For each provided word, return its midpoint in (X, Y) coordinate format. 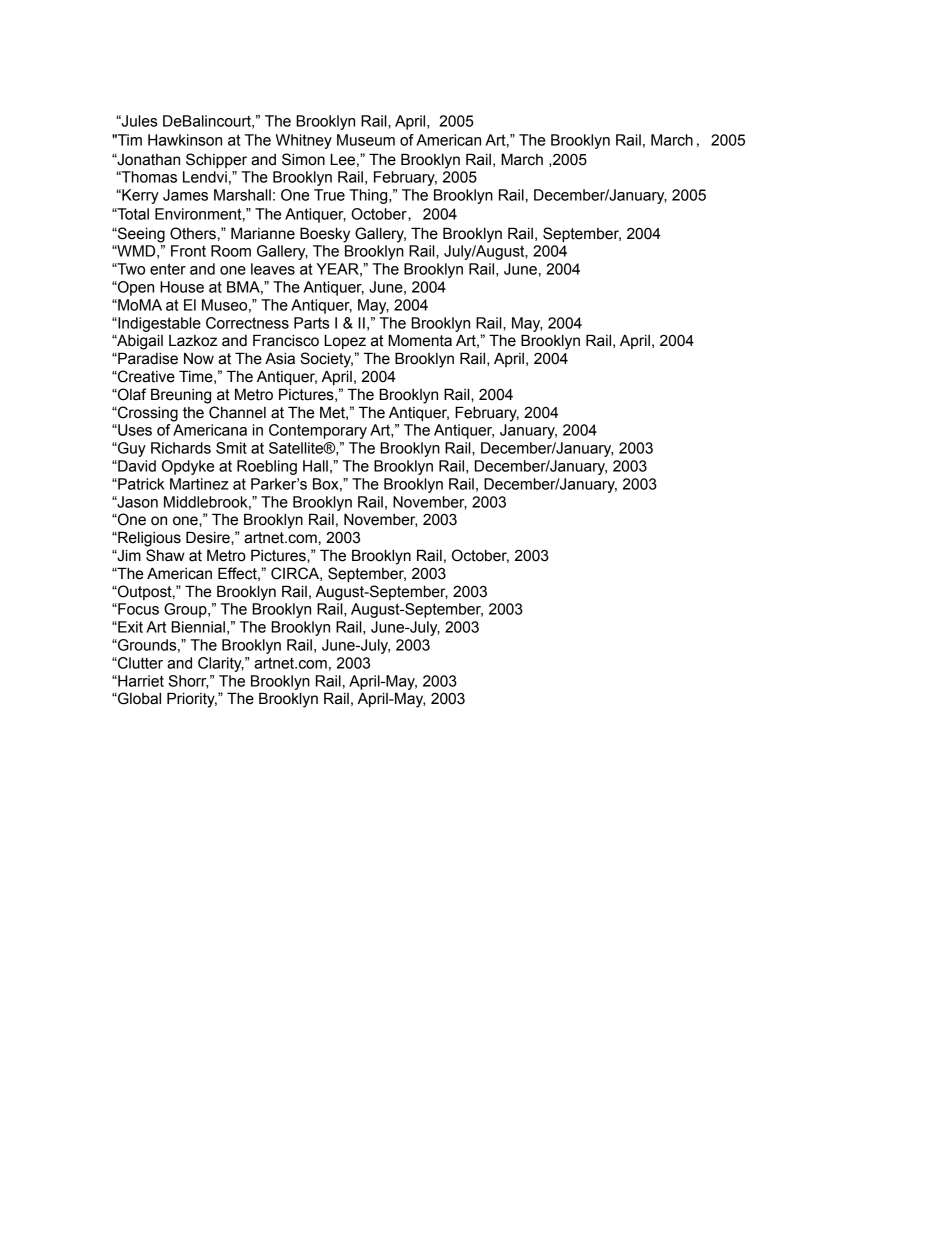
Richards (181, 448)
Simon (303, 159)
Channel (237, 412)
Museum (366, 140)
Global (138, 698)
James (185, 195)
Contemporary (318, 431)
